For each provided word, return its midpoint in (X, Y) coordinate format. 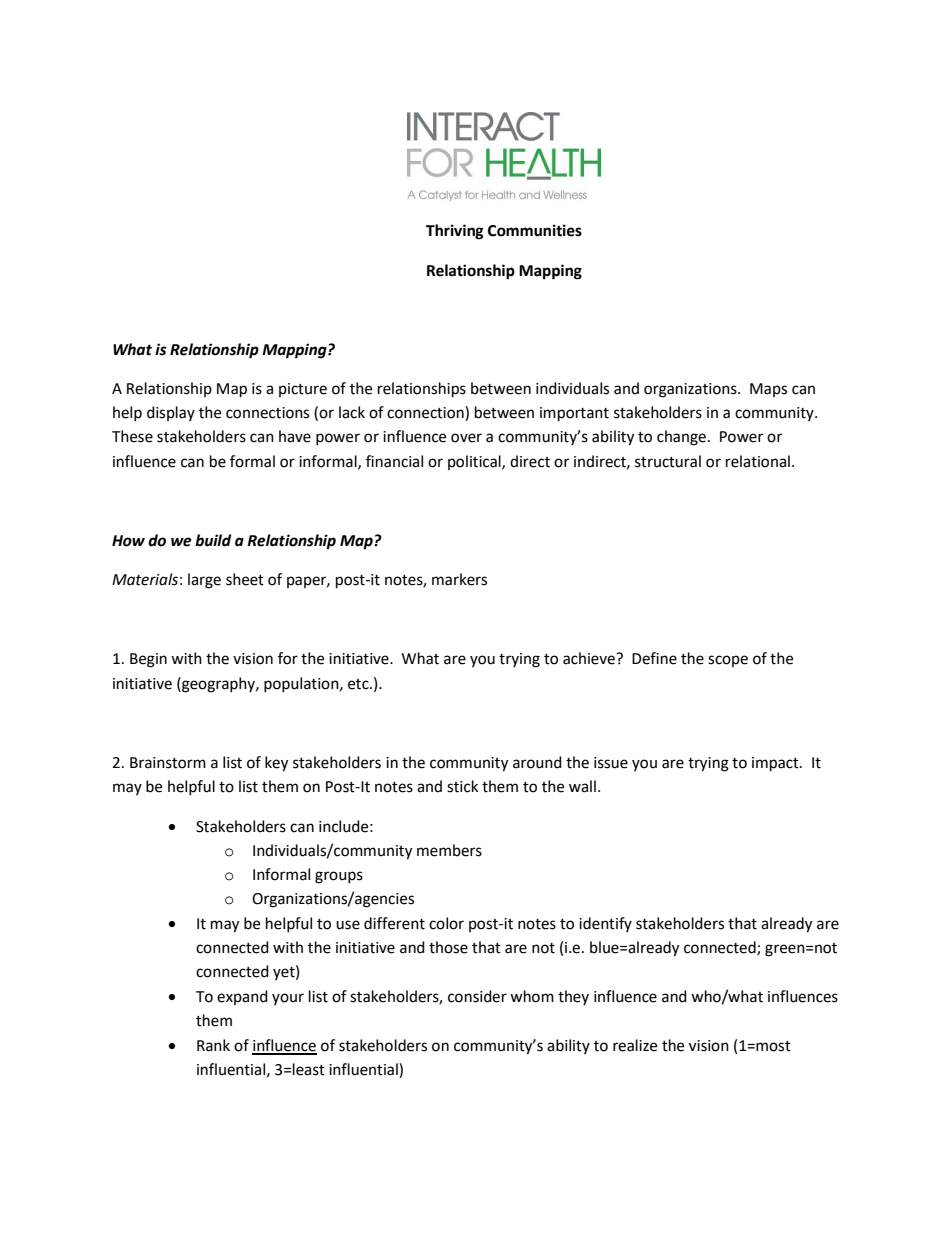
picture (303, 390)
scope (728, 661)
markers (459, 579)
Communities (535, 230)
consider (477, 996)
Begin (148, 660)
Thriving (455, 232)
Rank (213, 1045)
